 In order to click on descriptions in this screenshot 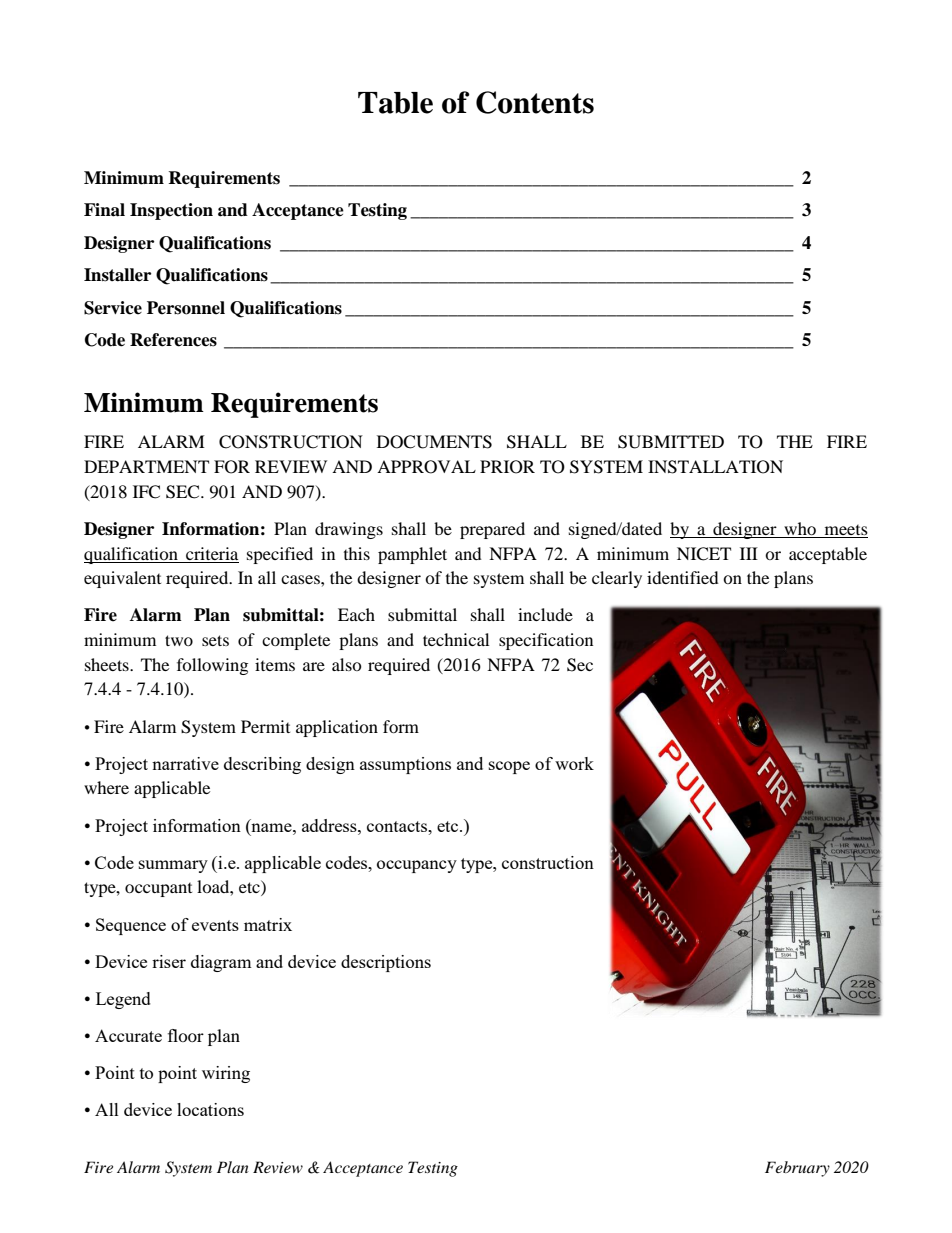, I will do `click(386, 963)`.
